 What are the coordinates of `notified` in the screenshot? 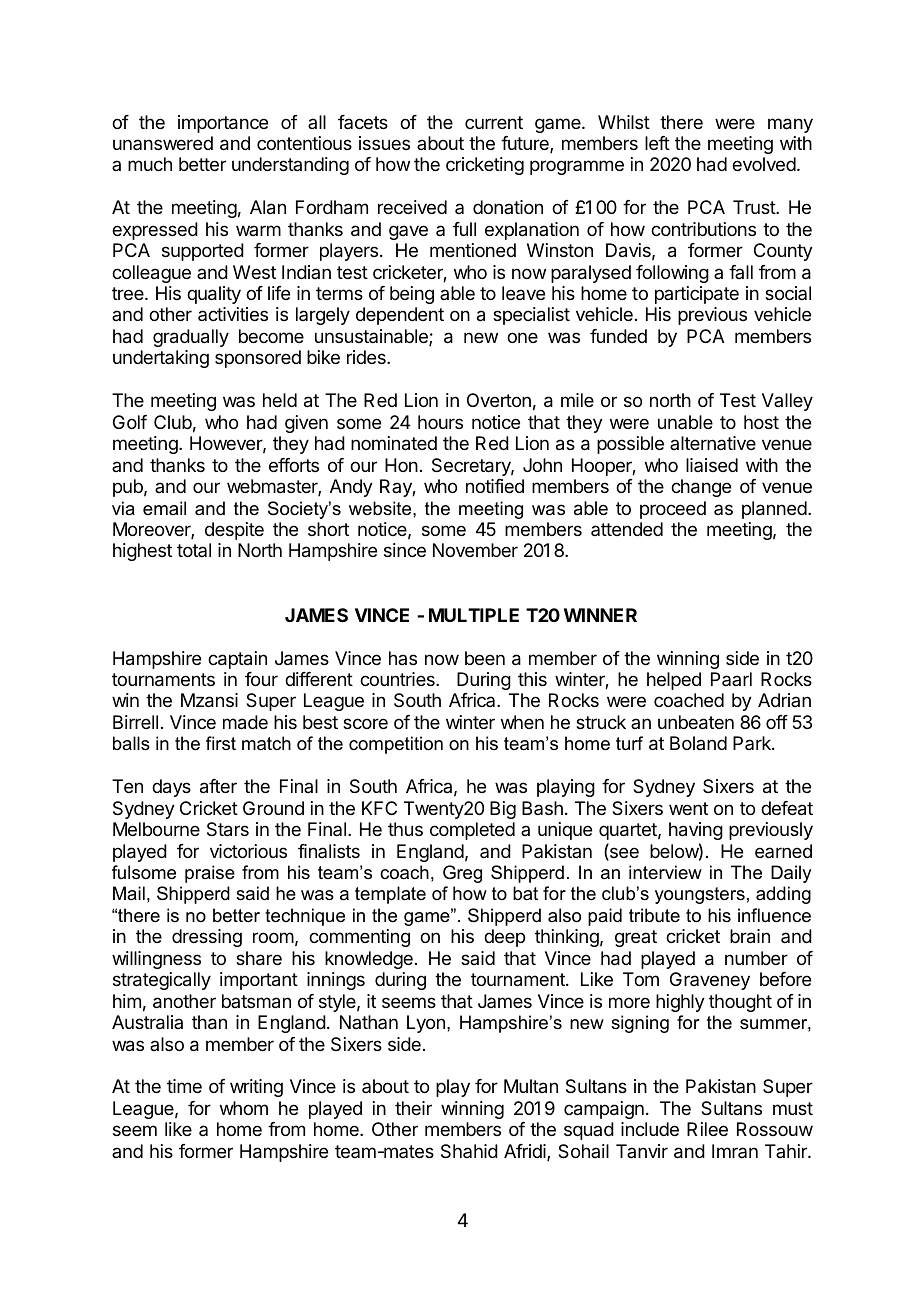 It's located at (495, 486).
